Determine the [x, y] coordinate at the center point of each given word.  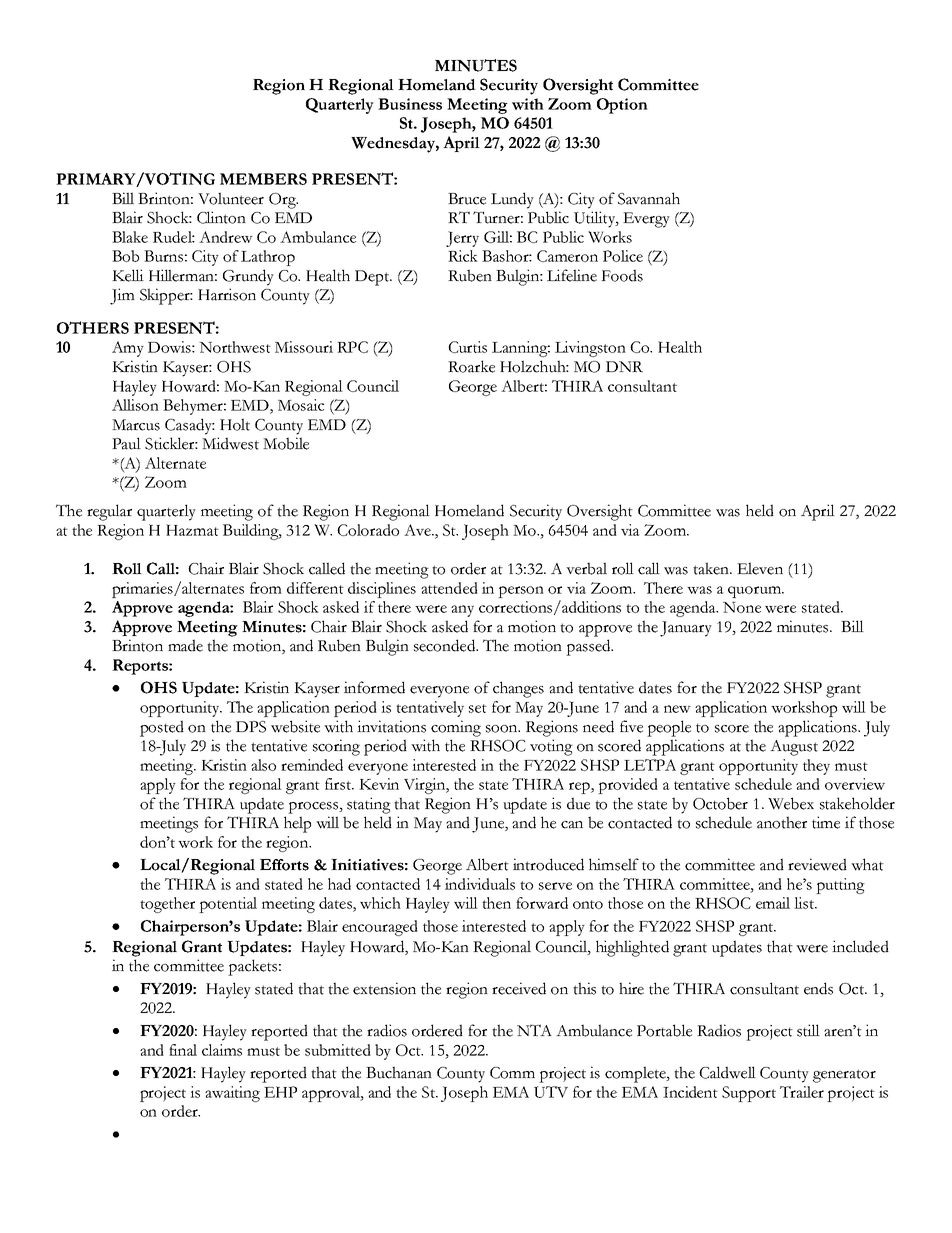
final [183, 1050]
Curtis [467, 347]
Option [622, 106]
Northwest [235, 347]
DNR [624, 366]
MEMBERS [263, 179]
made [185, 645]
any [462, 611]
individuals [480, 884]
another [782, 822]
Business [410, 104]
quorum [755, 592]
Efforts [284, 865]
